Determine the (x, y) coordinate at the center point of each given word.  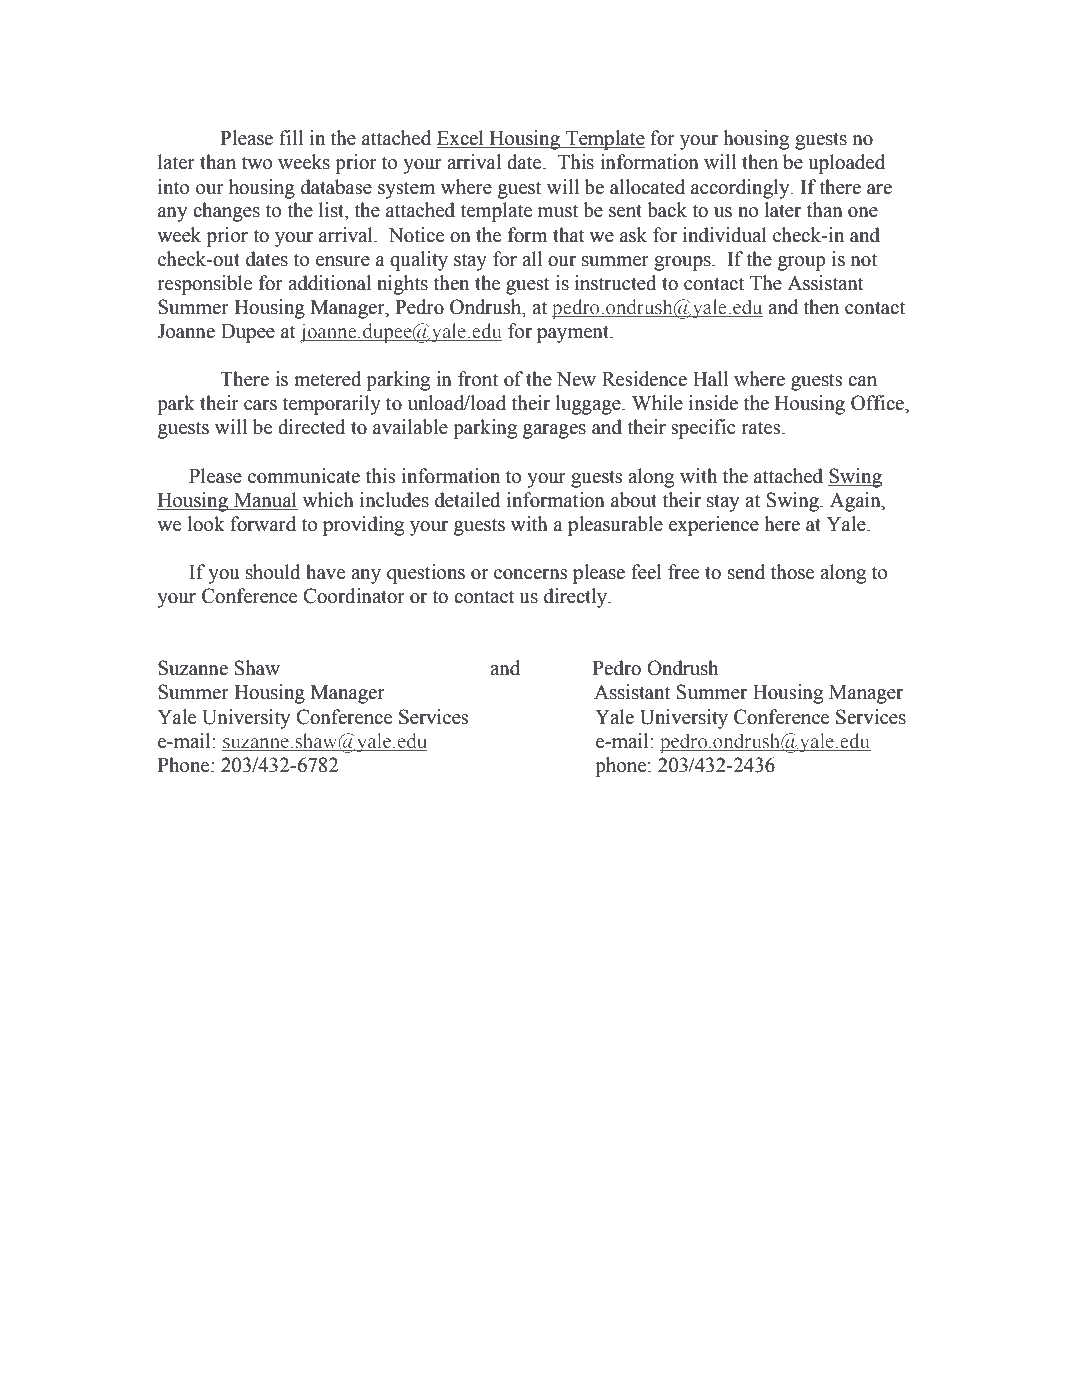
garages (554, 431)
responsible (204, 285)
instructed (616, 283)
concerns (530, 574)
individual (725, 235)
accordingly (741, 189)
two (257, 163)
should (273, 572)
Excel (461, 139)
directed (312, 427)
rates (762, 428)
